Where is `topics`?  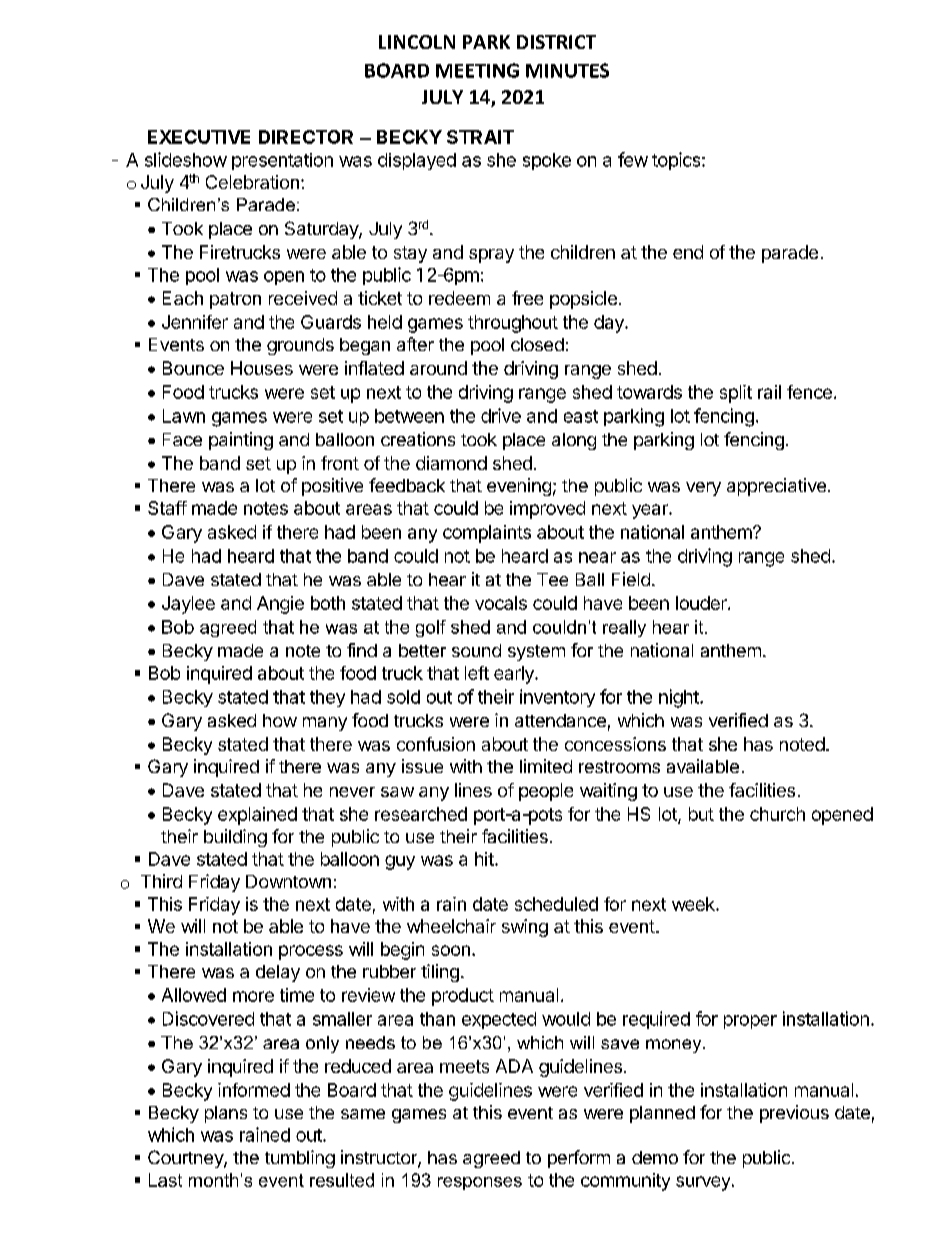
topics is located at coordinates (677, 161).
